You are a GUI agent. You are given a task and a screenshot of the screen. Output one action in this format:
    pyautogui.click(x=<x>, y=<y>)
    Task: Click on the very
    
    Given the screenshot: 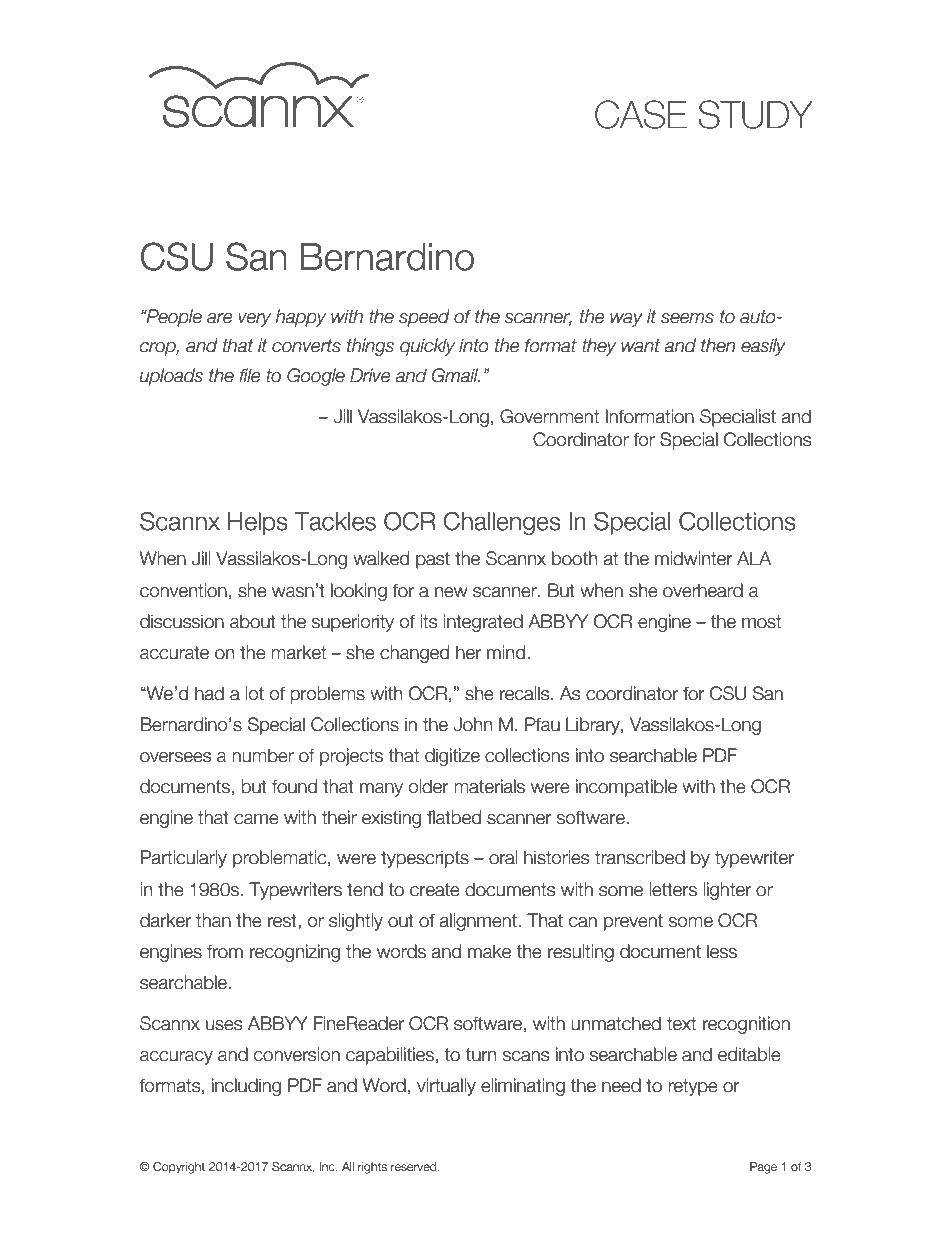 What is the action you would take?
    pyautogui.click(x=254, y=320)
